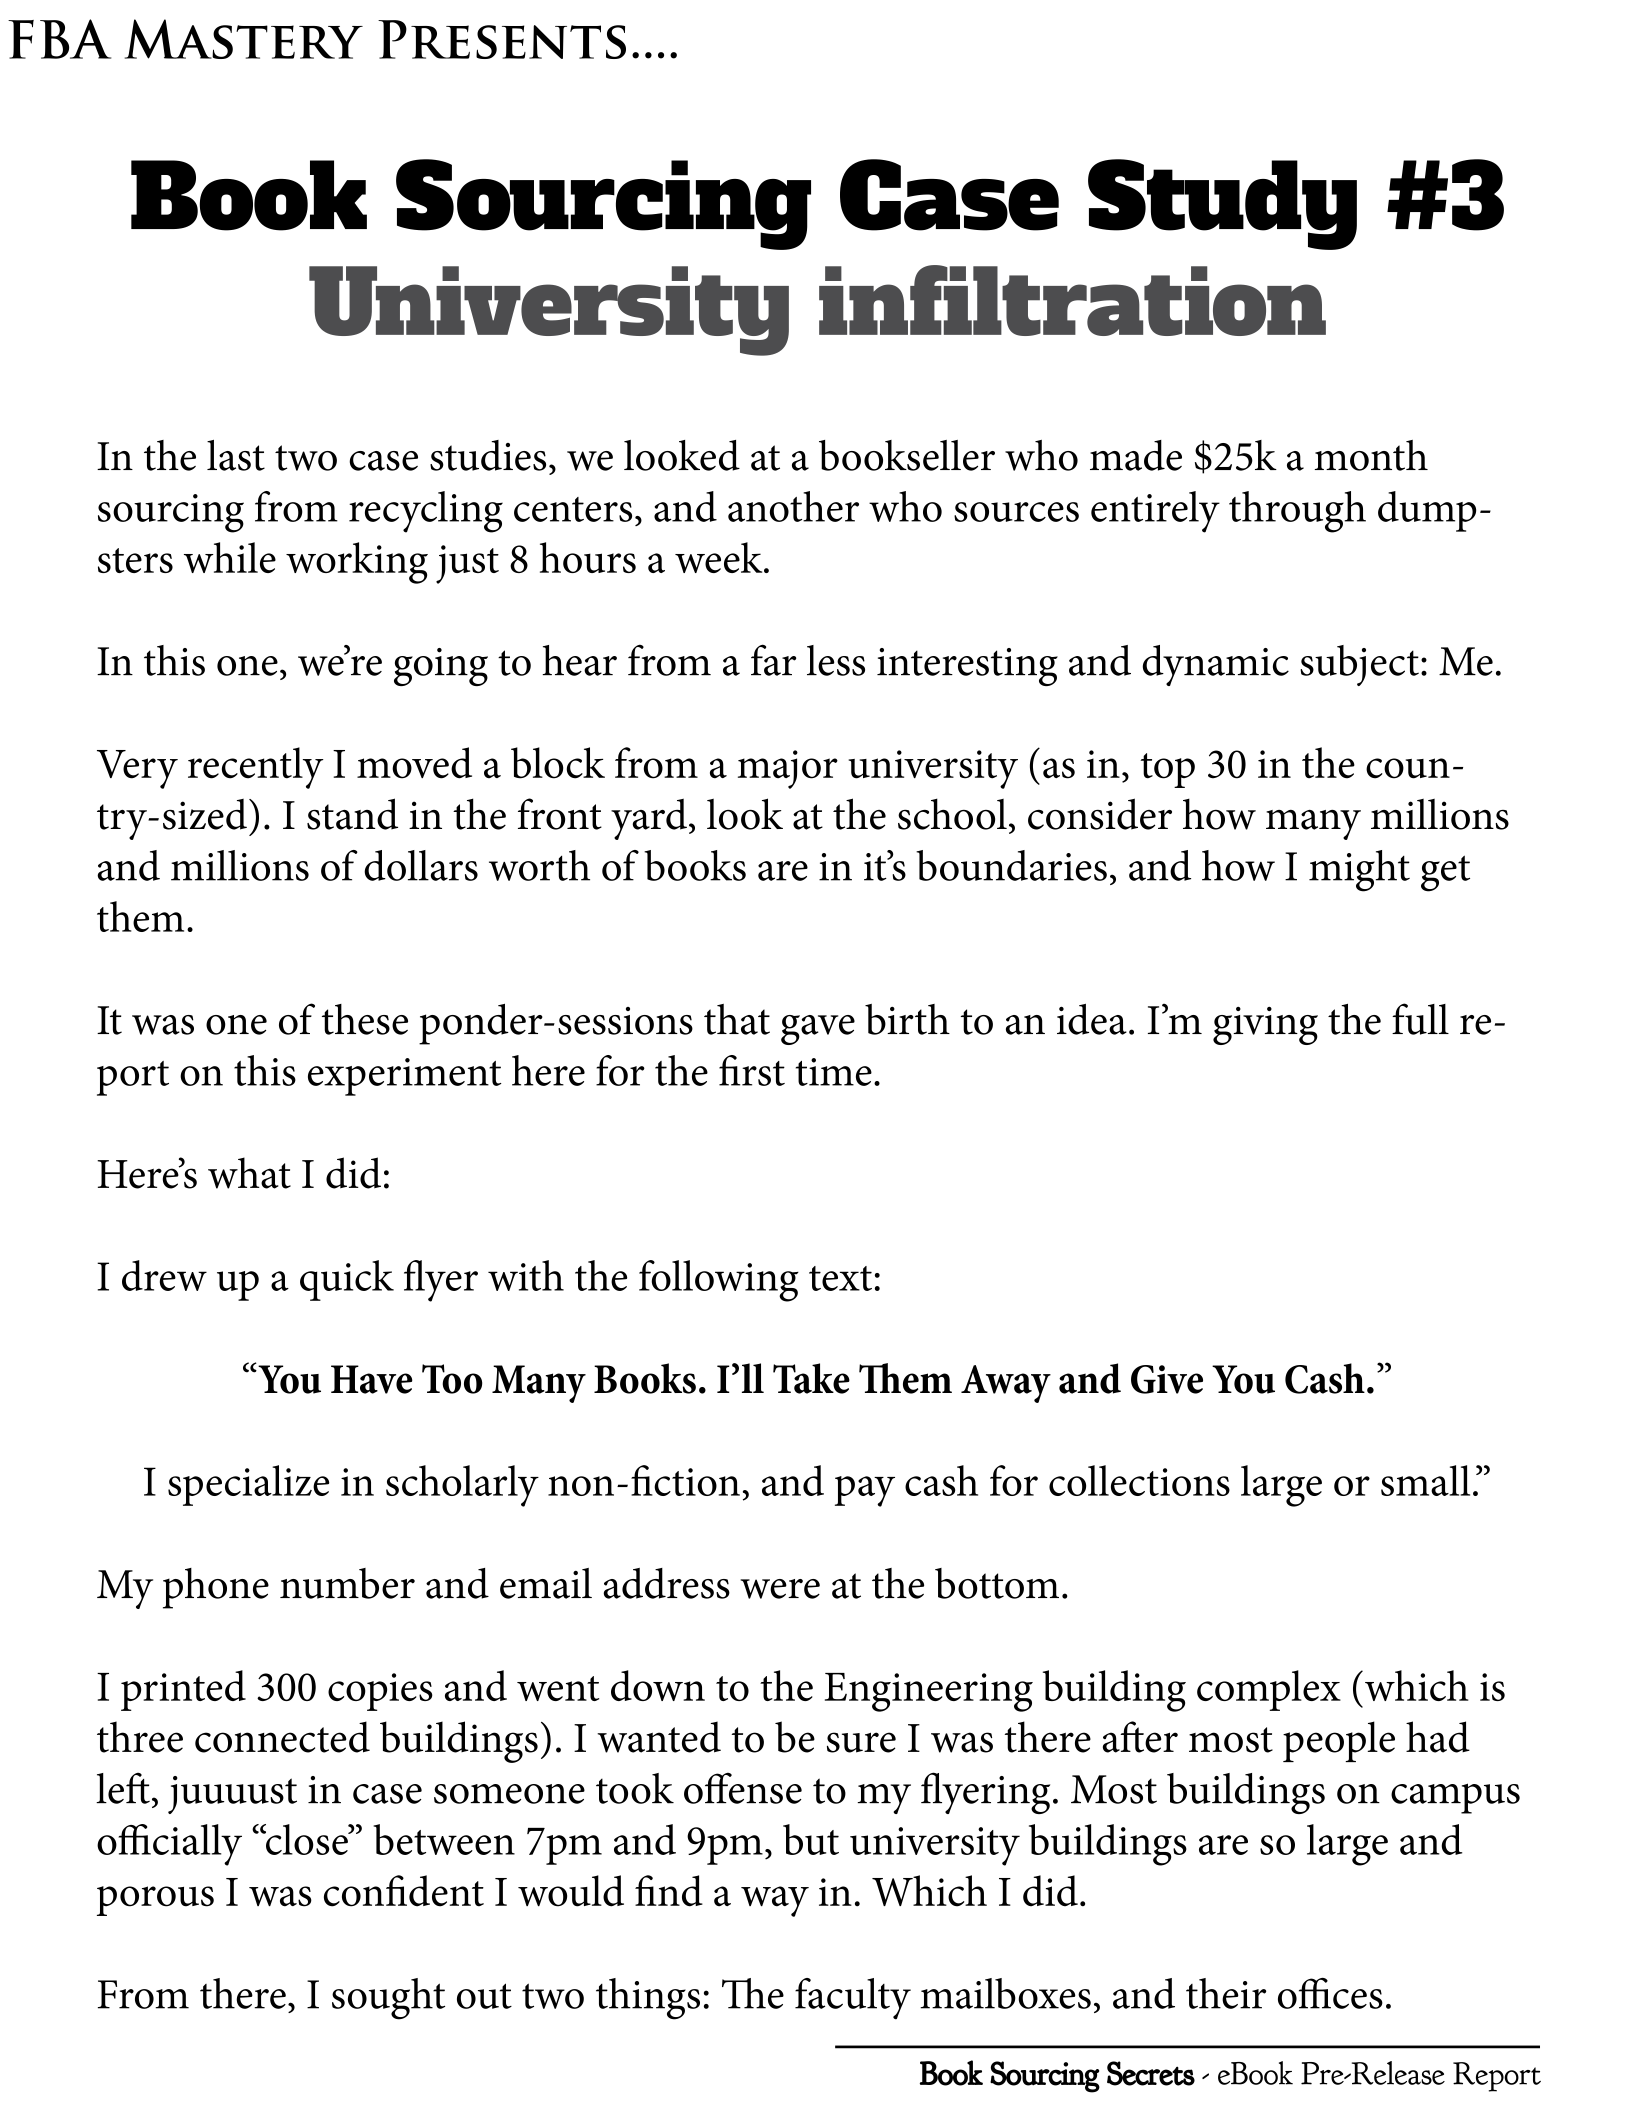  Describe the element at coordinates (388, 1999) in the screenshot. I see `sought` at that location.
